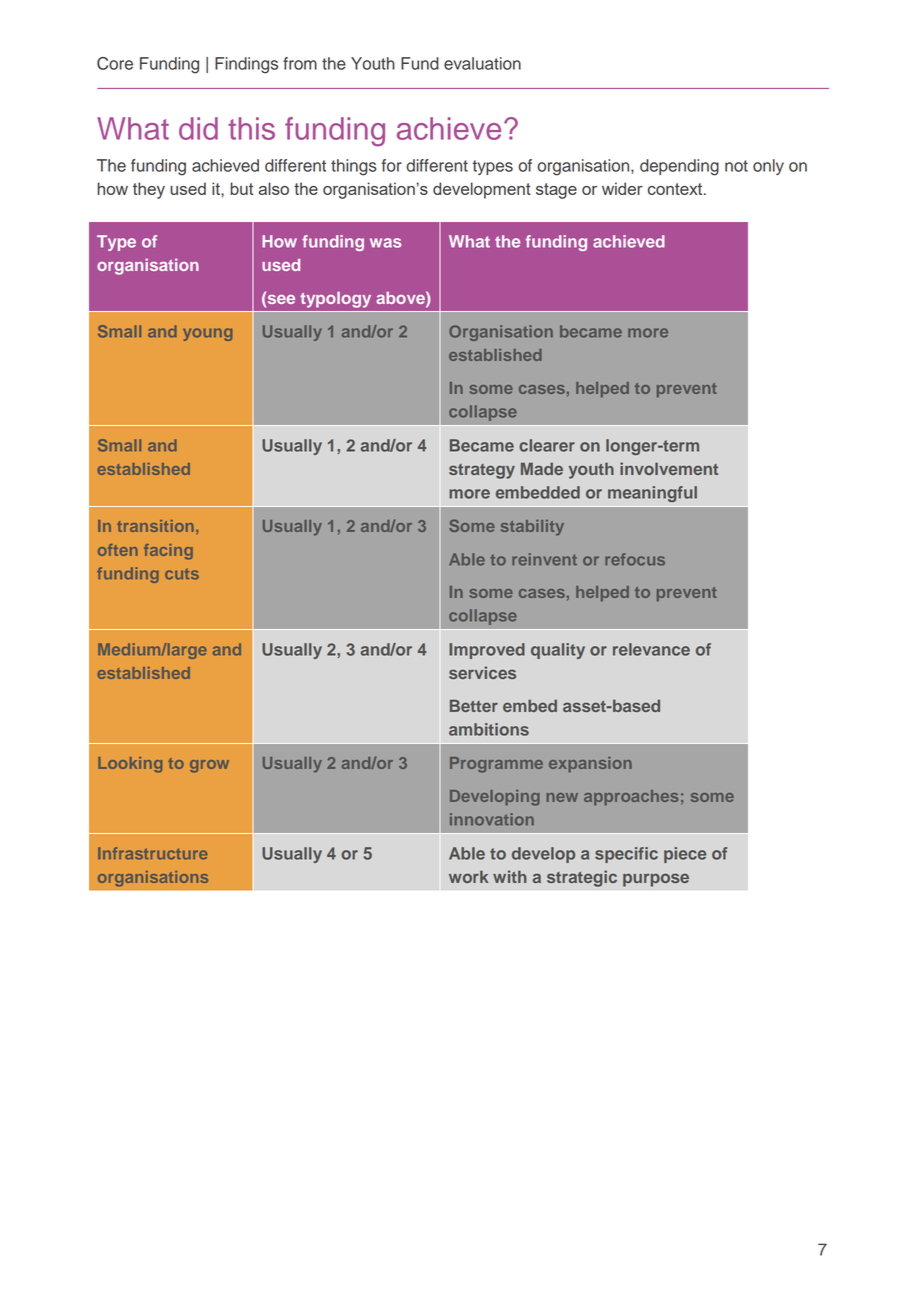  Describe the element at coordinates (482, 471) in the image. I see `strategy` at that location.
